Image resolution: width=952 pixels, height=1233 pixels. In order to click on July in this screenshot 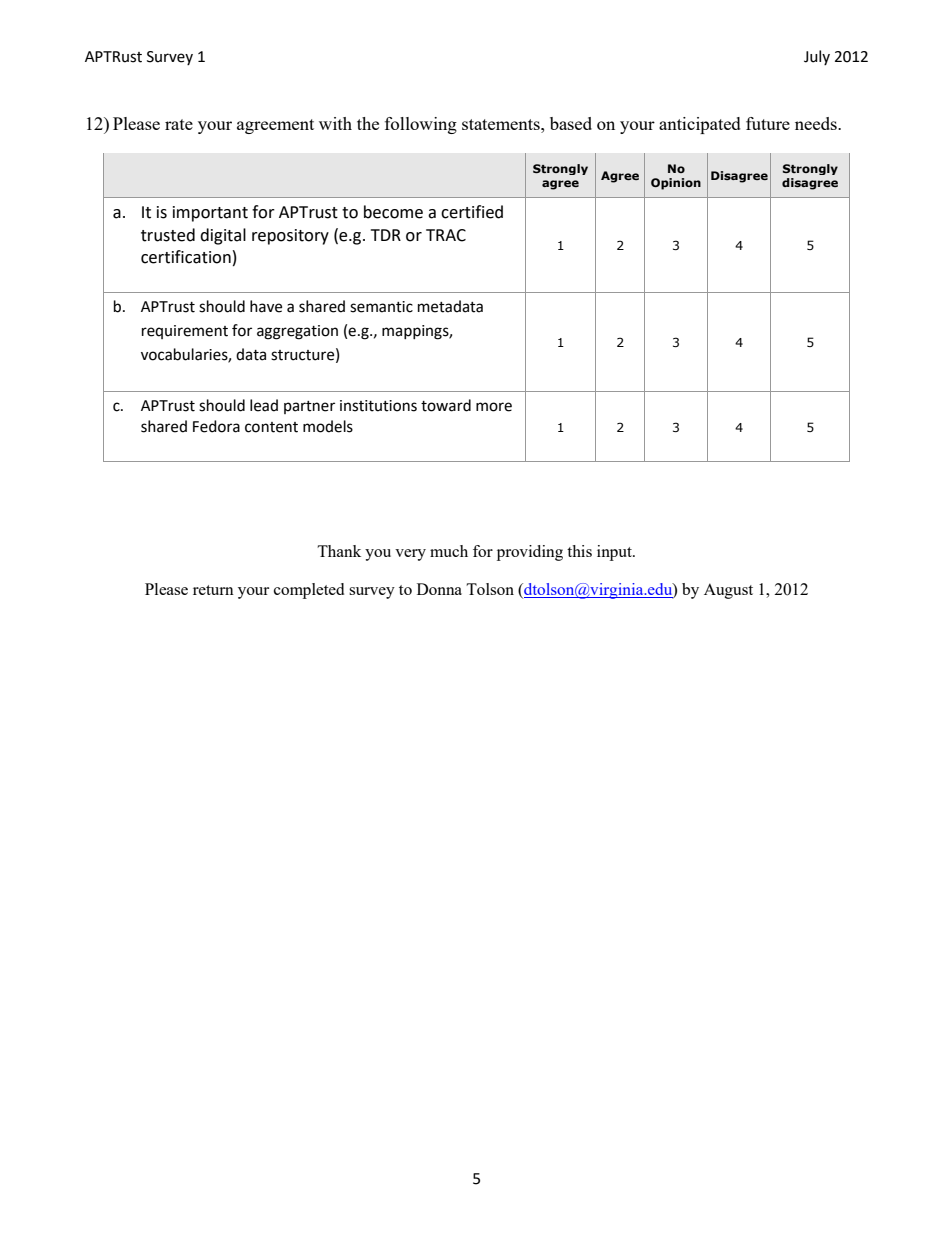, I will do `click(817, 57)`.
